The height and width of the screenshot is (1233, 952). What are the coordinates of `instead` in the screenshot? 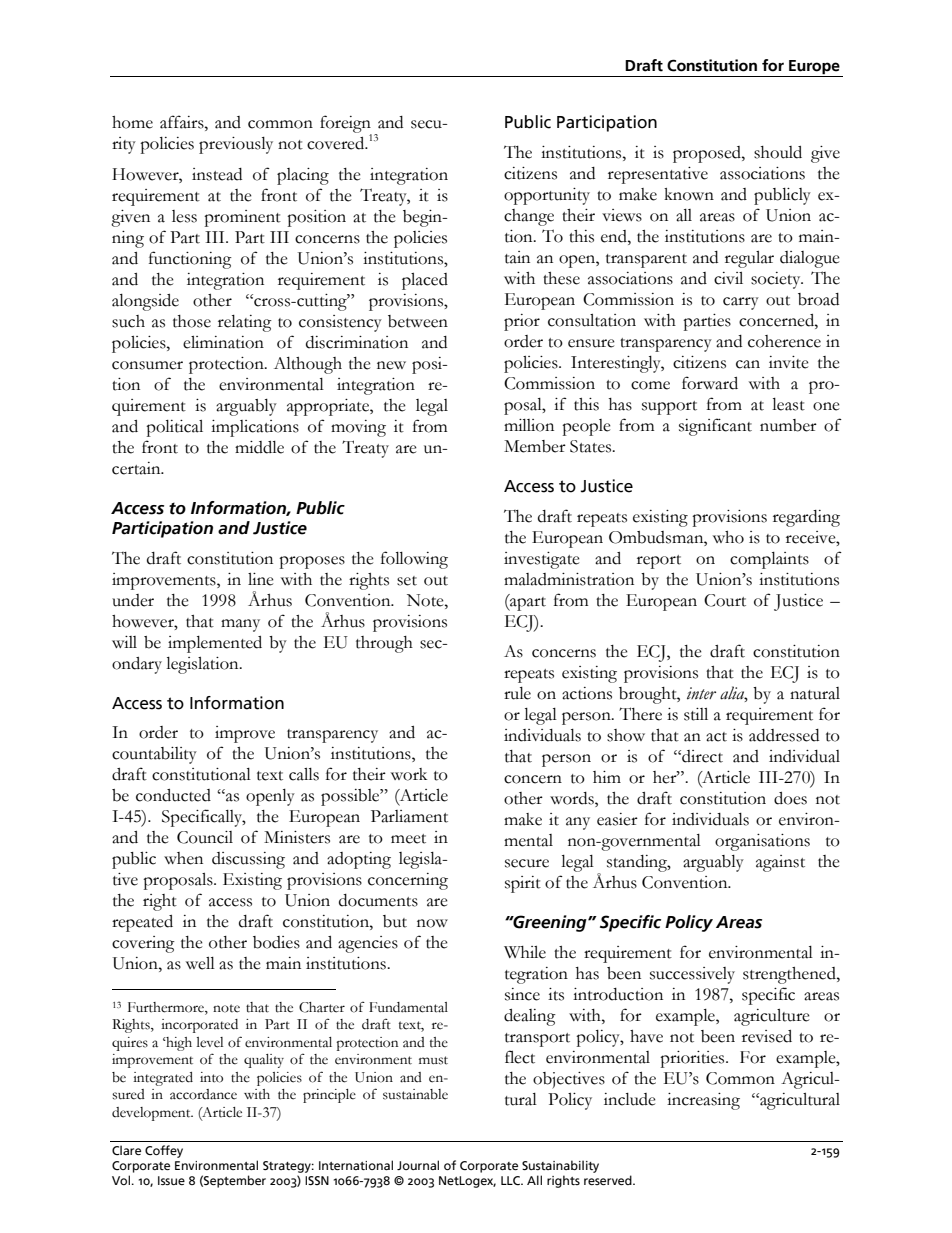 It's located at (217, 174).
